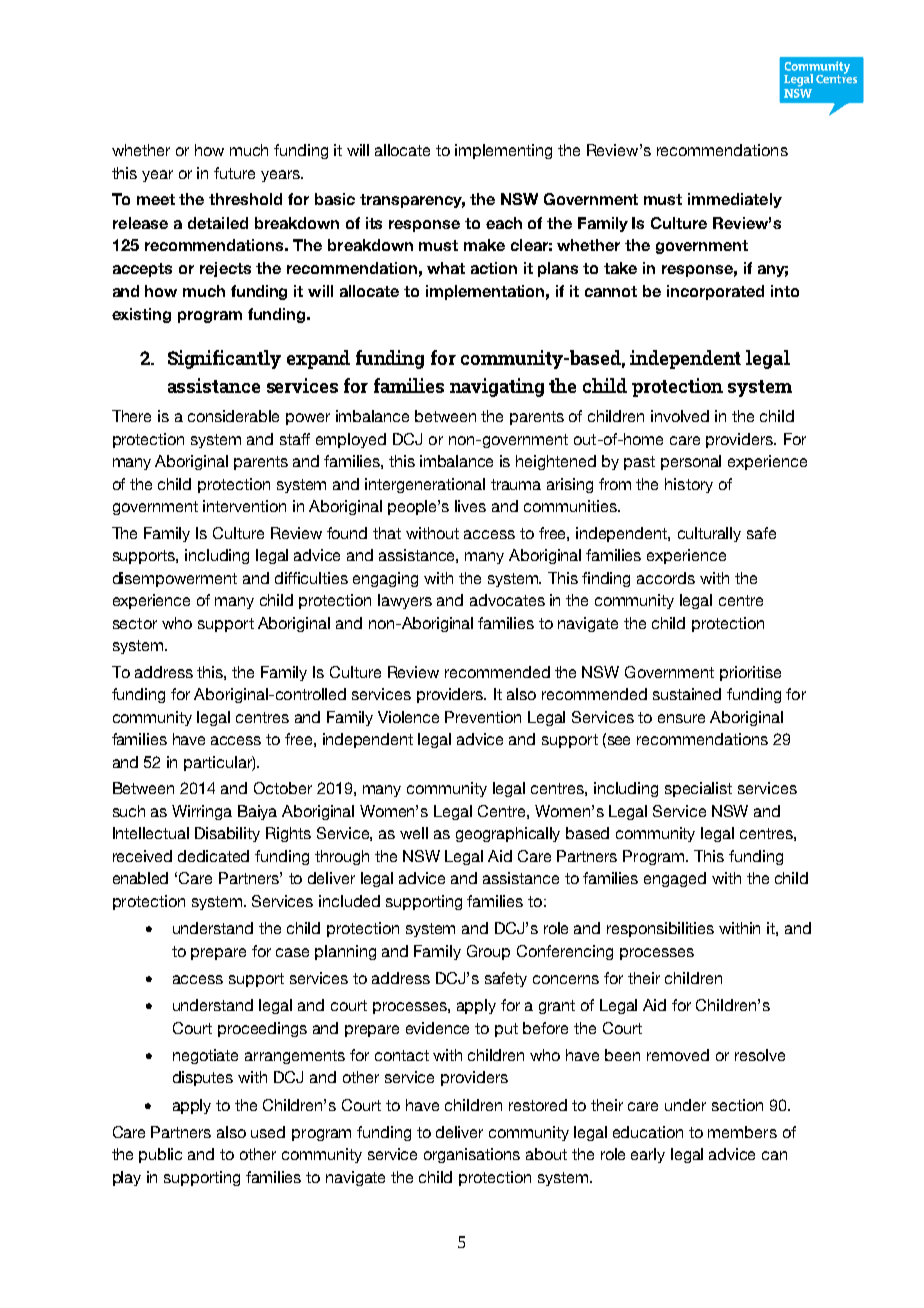 The width and height of the image is (924, 1308). Describe the element at coordinates (735, 200) in the image. I see `immediately` at that location.
